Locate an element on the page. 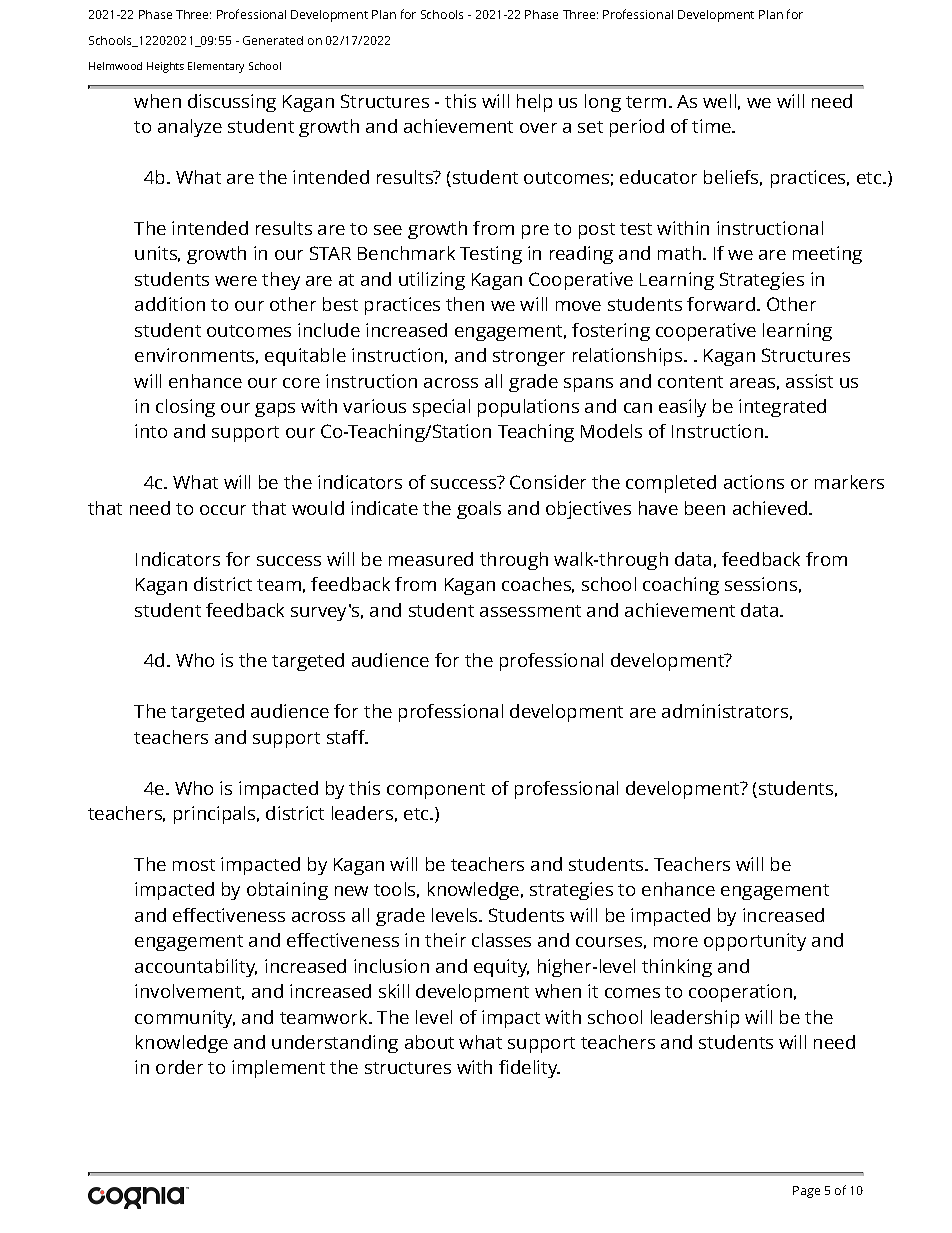 The height and width of the document is (1233, 952). coaching is located at coordinates (681, 586).
